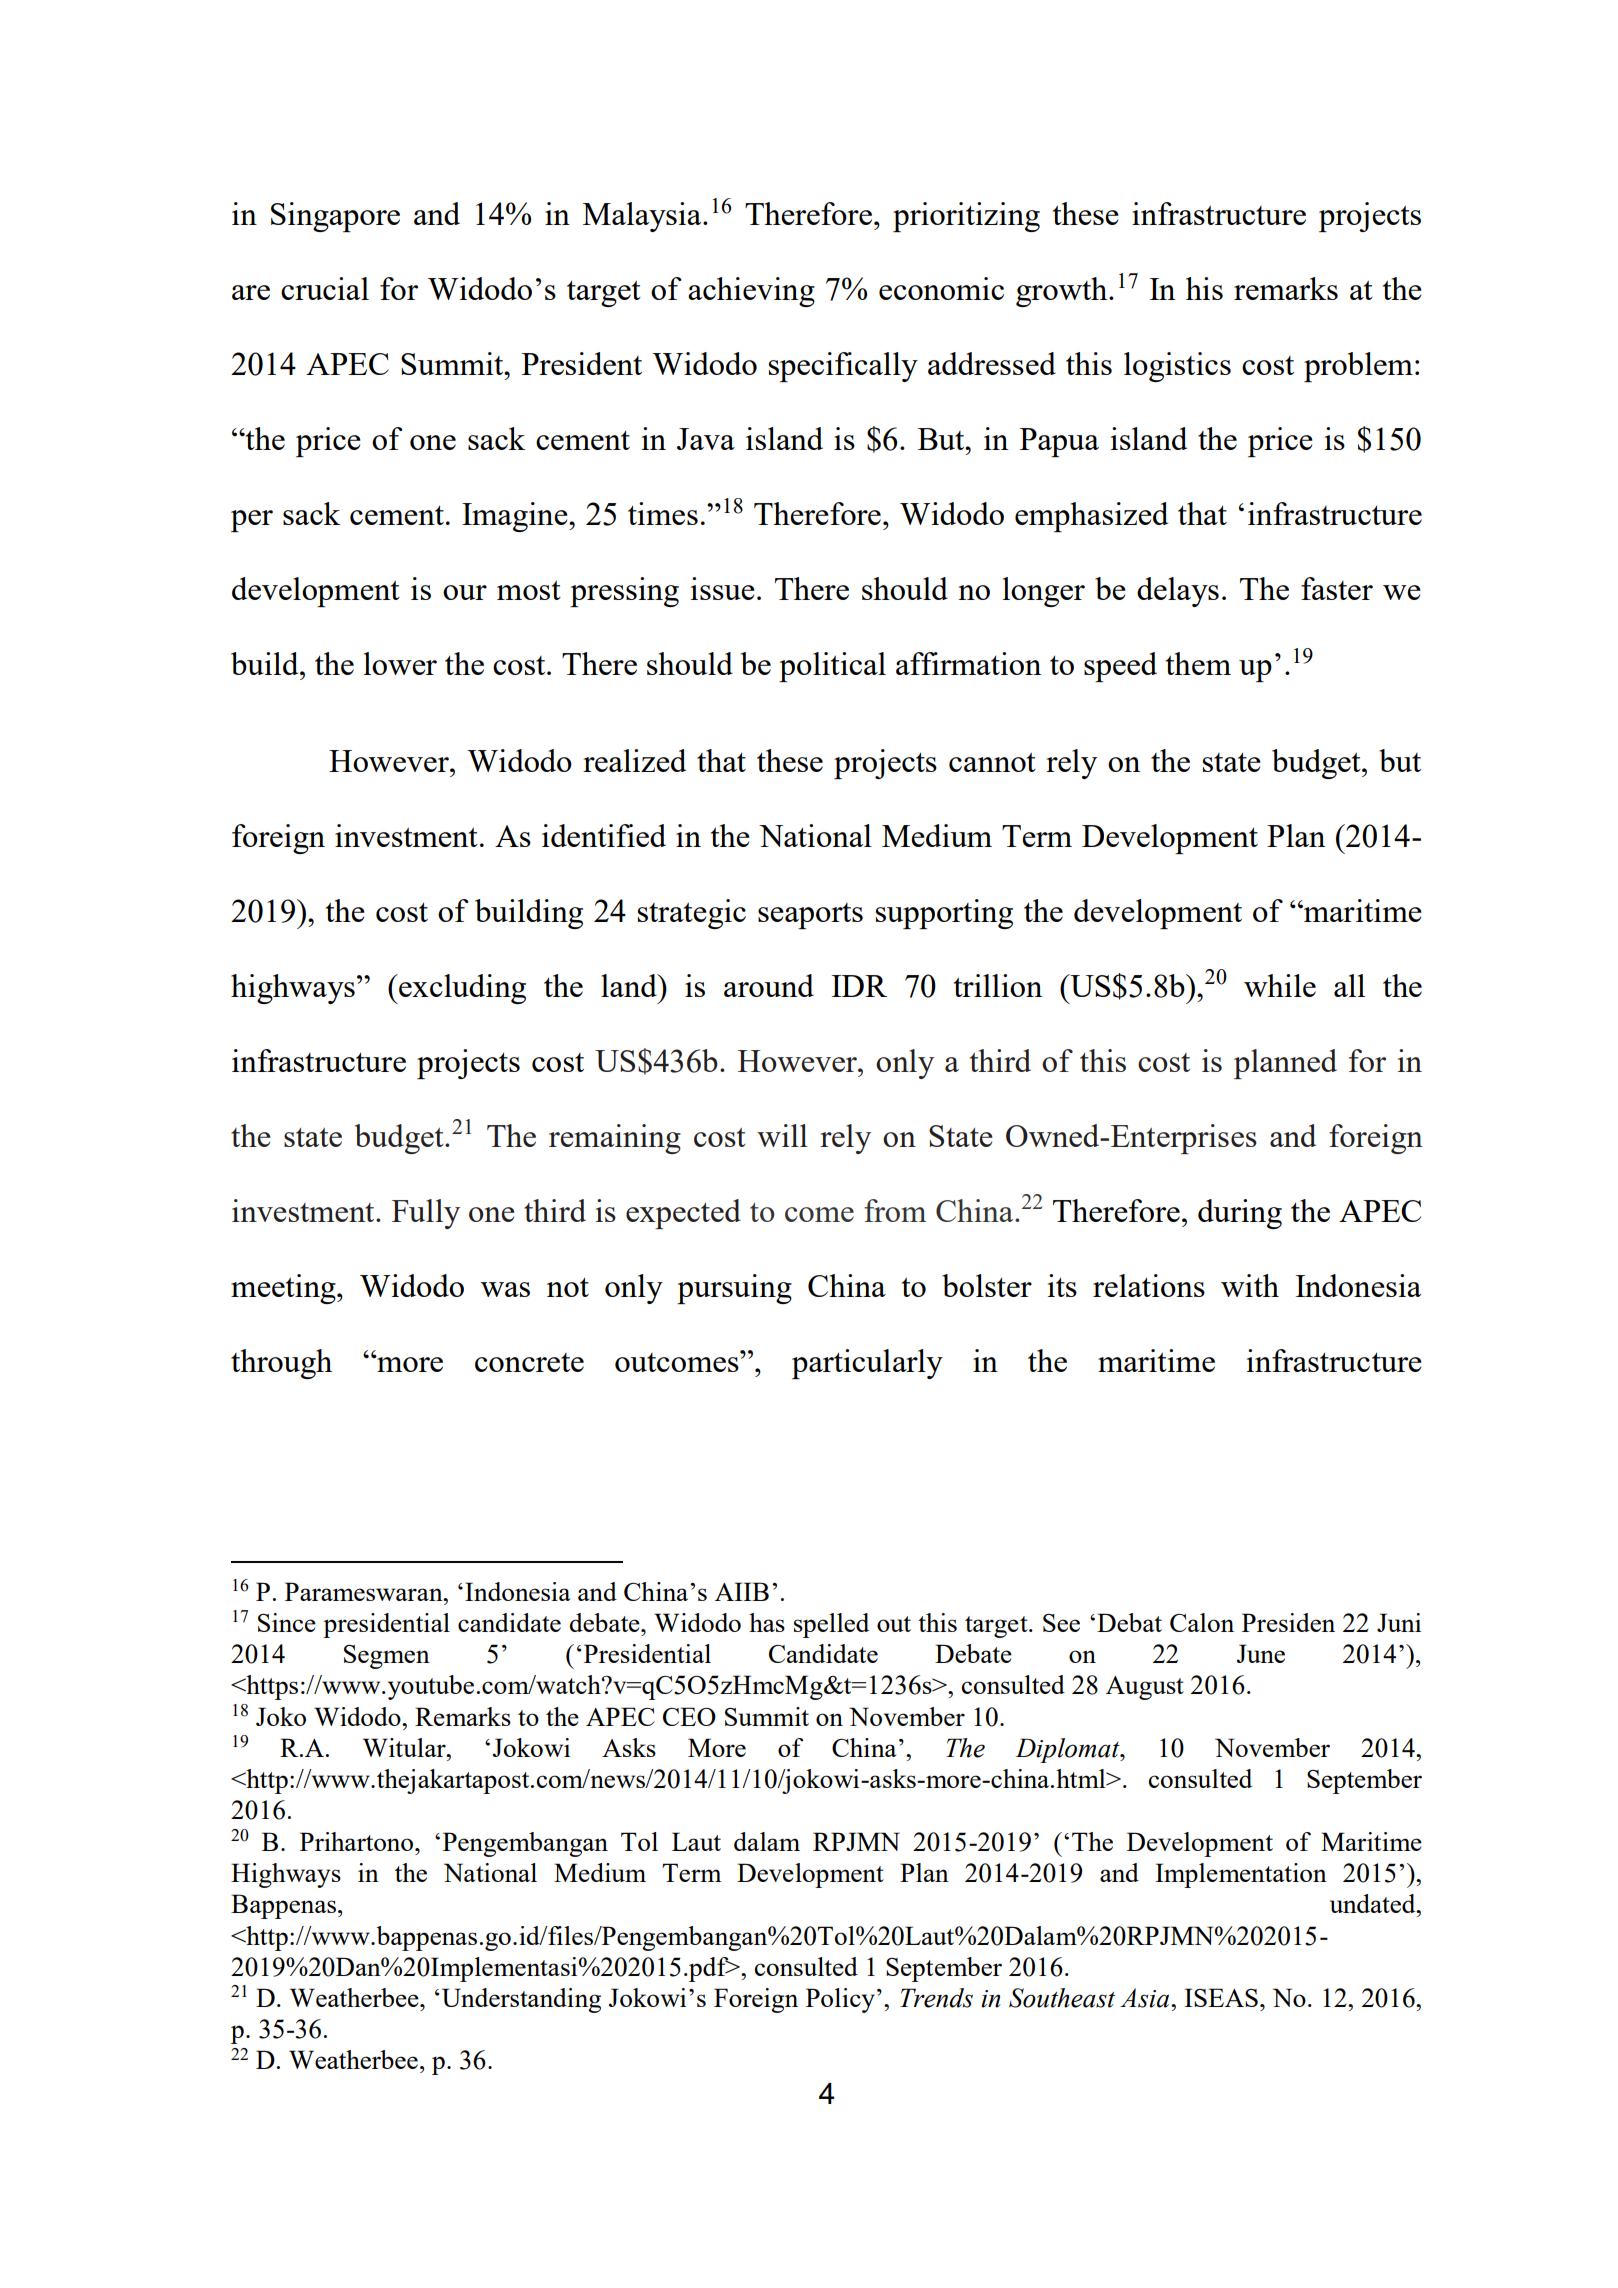 The width and height of the screenshot is (1618, 2288). I want to click on achieving, so click(751, 292).
